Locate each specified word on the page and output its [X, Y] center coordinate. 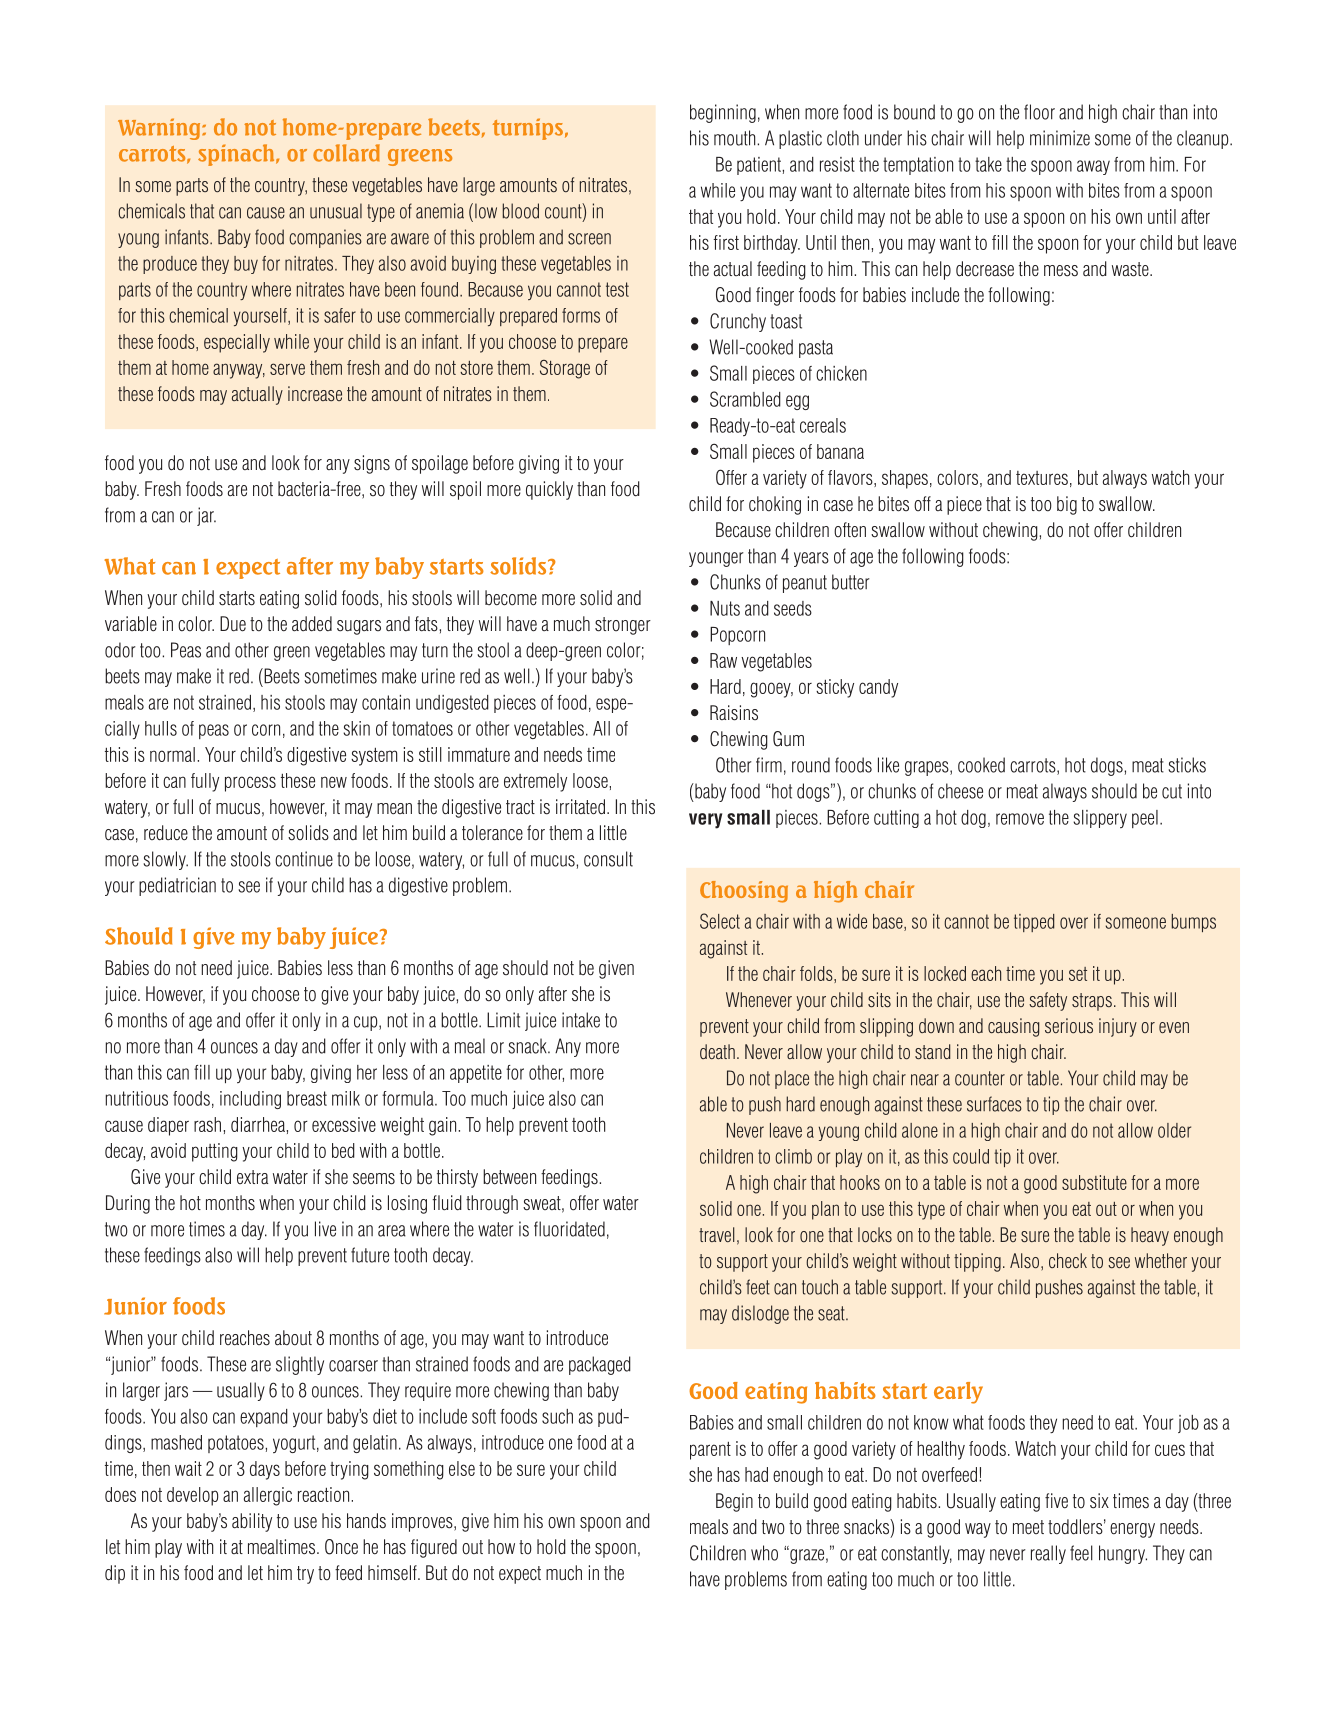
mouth [736, 138]
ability [252, 1522]
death [717, 1051]
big [1067, 505]
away [1093, 167]
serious [1069, 1025]
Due [233, 624]
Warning [160, 129]
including [250, 1100]
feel [1081, 1553]
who [764, 1553]
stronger [623, 626]
